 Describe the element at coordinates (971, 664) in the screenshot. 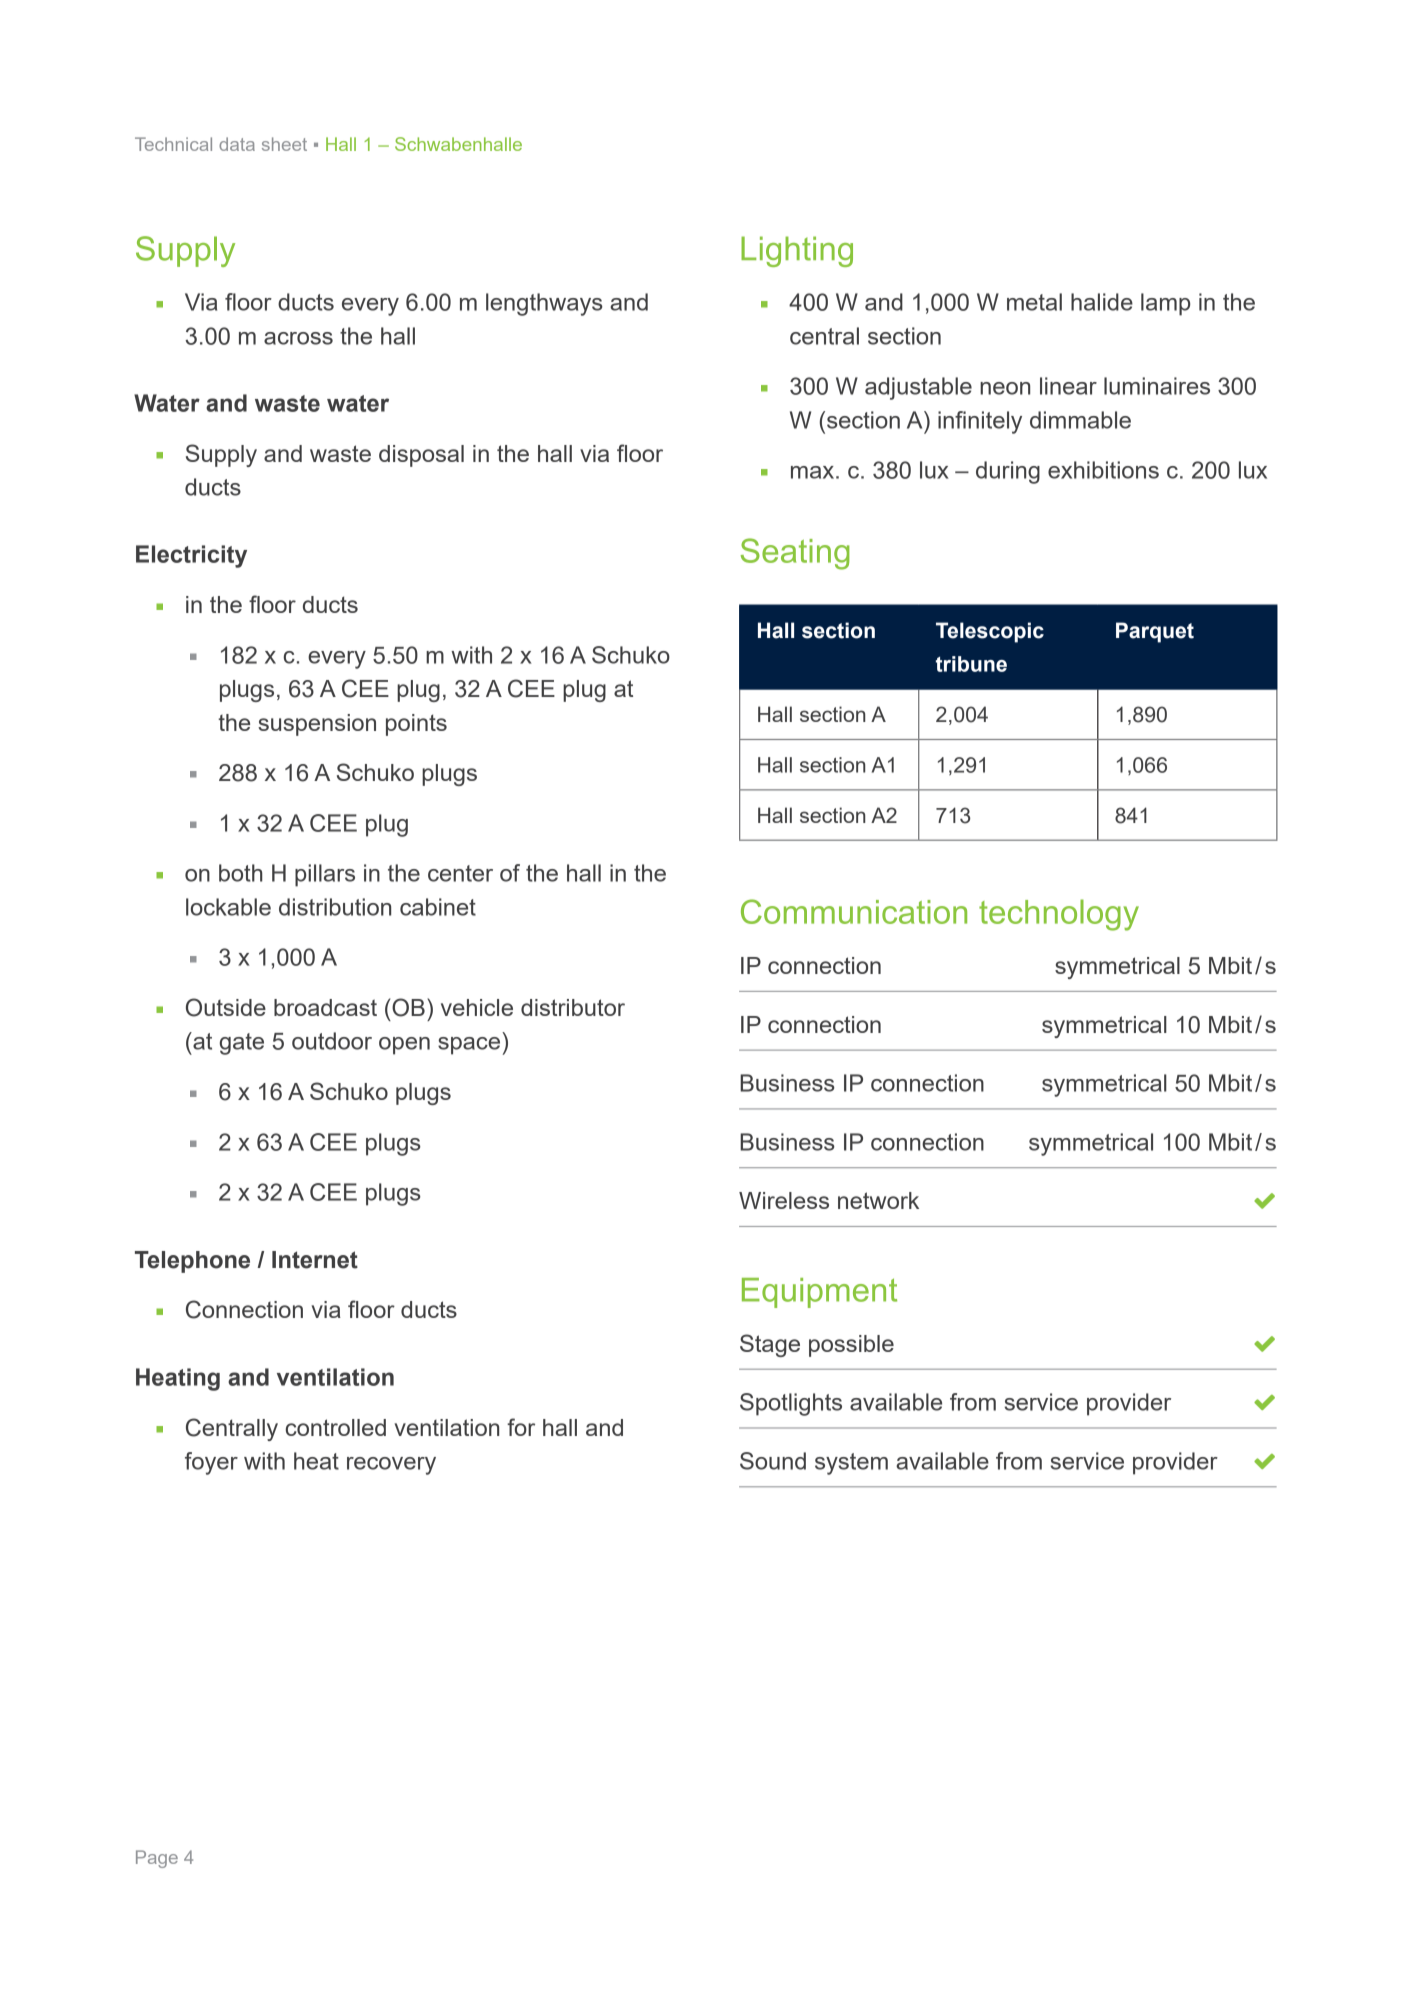

I see `tribune` at that location.
